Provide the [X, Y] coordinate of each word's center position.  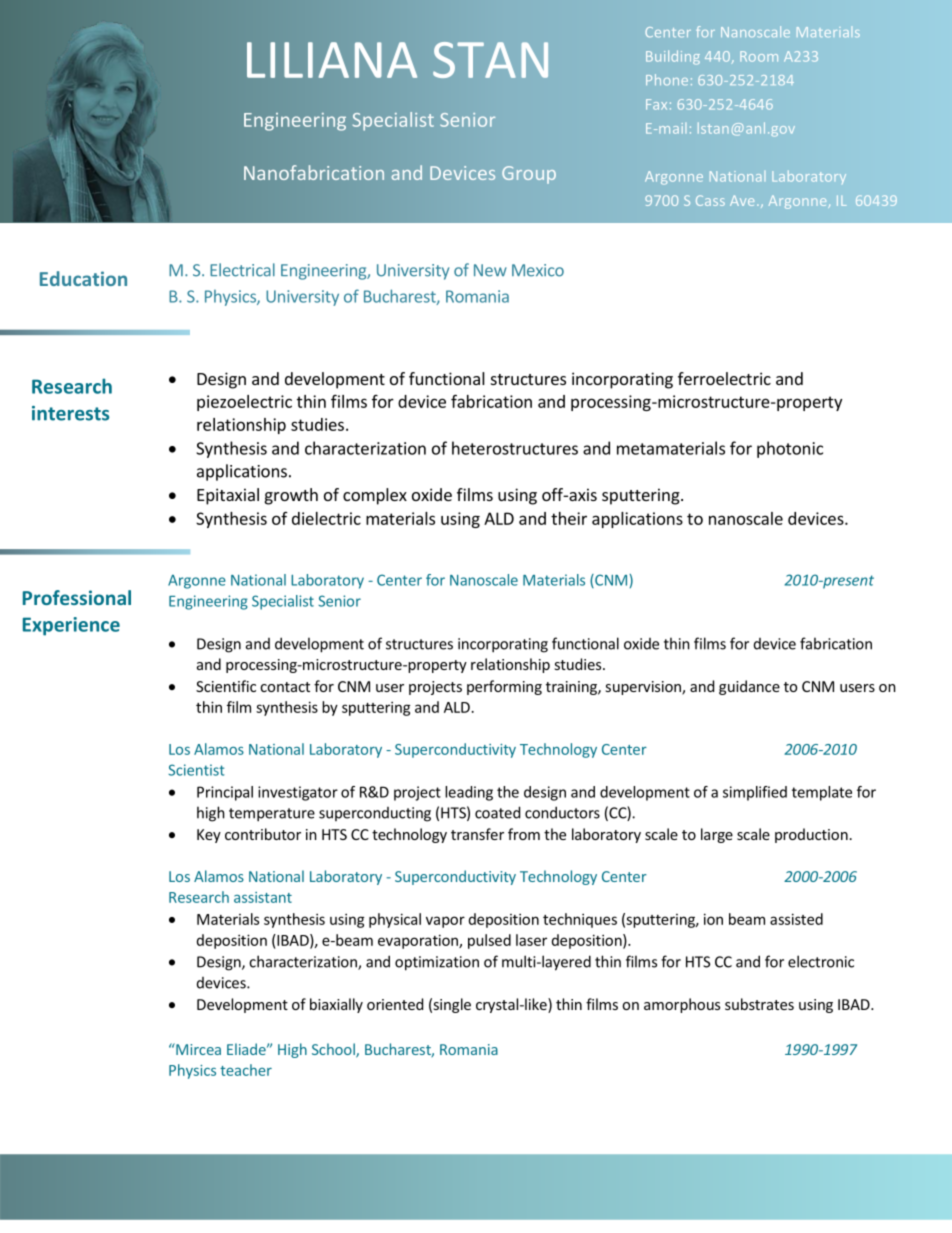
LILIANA [332, 60]
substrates [759, 1004]
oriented [395, 1004]
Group [529, 175]
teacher [246, 1070]
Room [759, 56]
